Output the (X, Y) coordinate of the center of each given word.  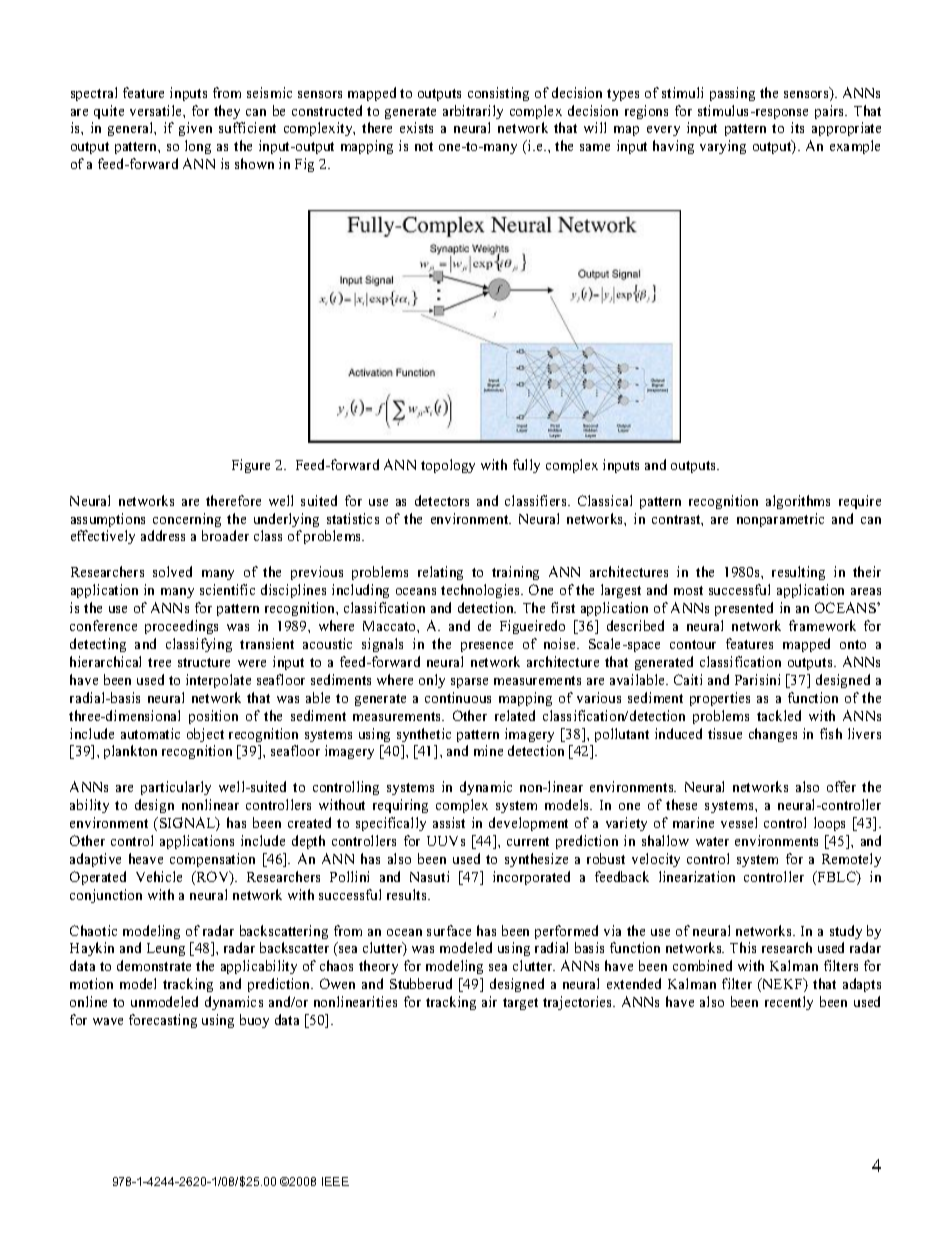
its (797, 127)
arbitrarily (473, 112)
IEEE (335, 1181)
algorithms (798, 502)
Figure (251, 466)
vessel (739, 822)
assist (449, 822)
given (195, 129)
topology (448, 466)
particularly (176, 788)
